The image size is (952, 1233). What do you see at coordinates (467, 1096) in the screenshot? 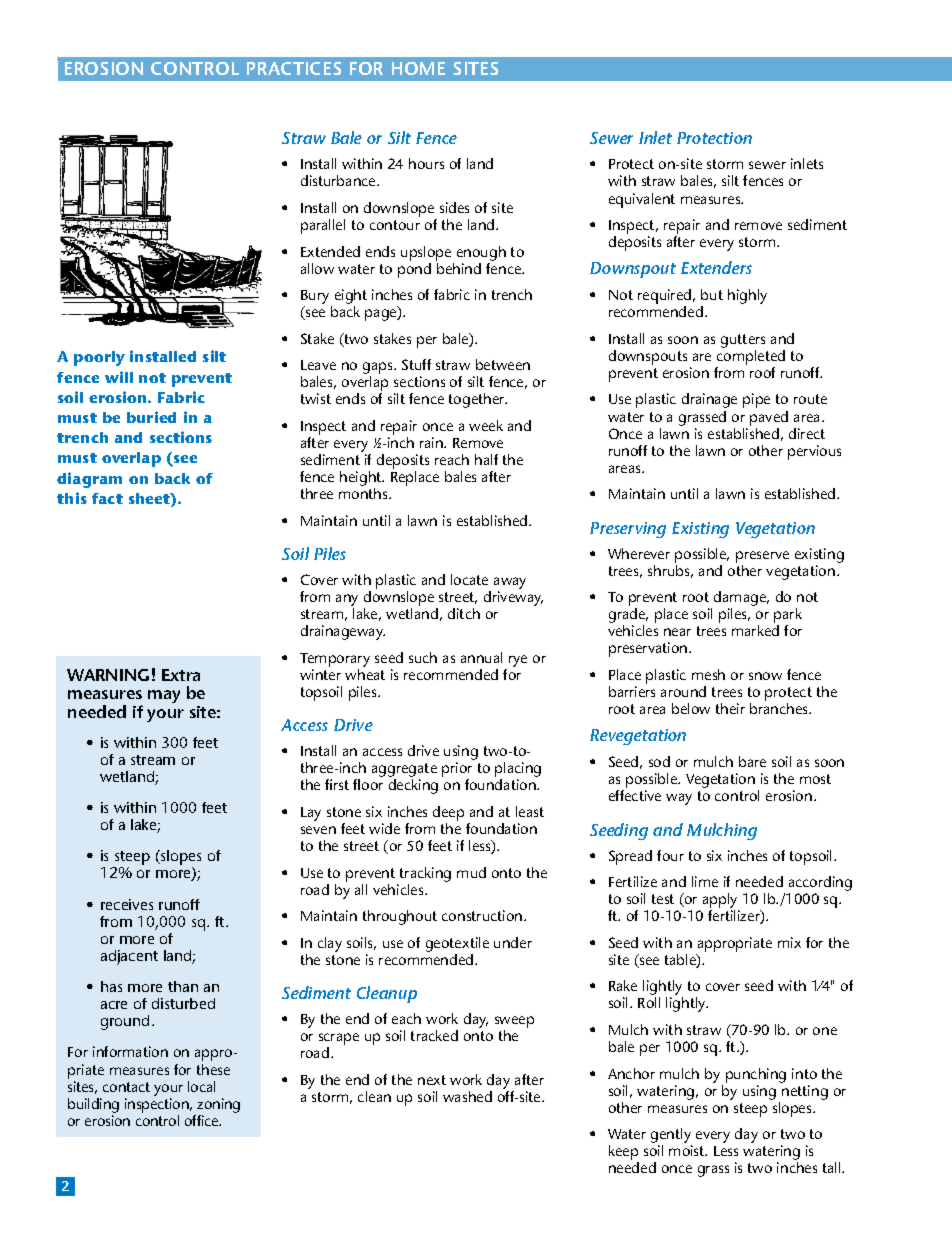
I see `washed` at bounding box center [467, 1096].
